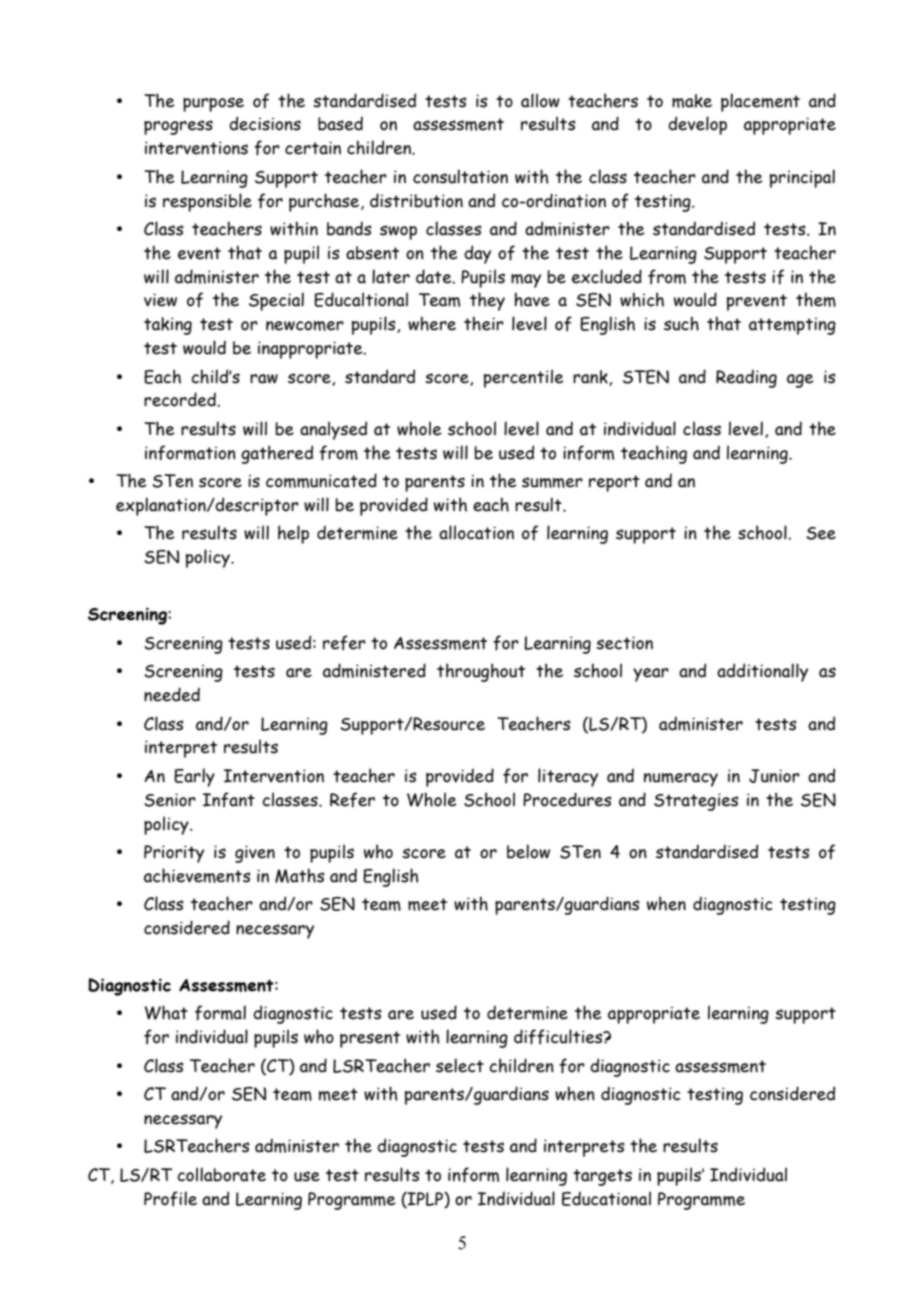 The image size is (924, 1308). Describe the element at coordinates (602, 1177) in the screenshot. I see `targets` at that location.
